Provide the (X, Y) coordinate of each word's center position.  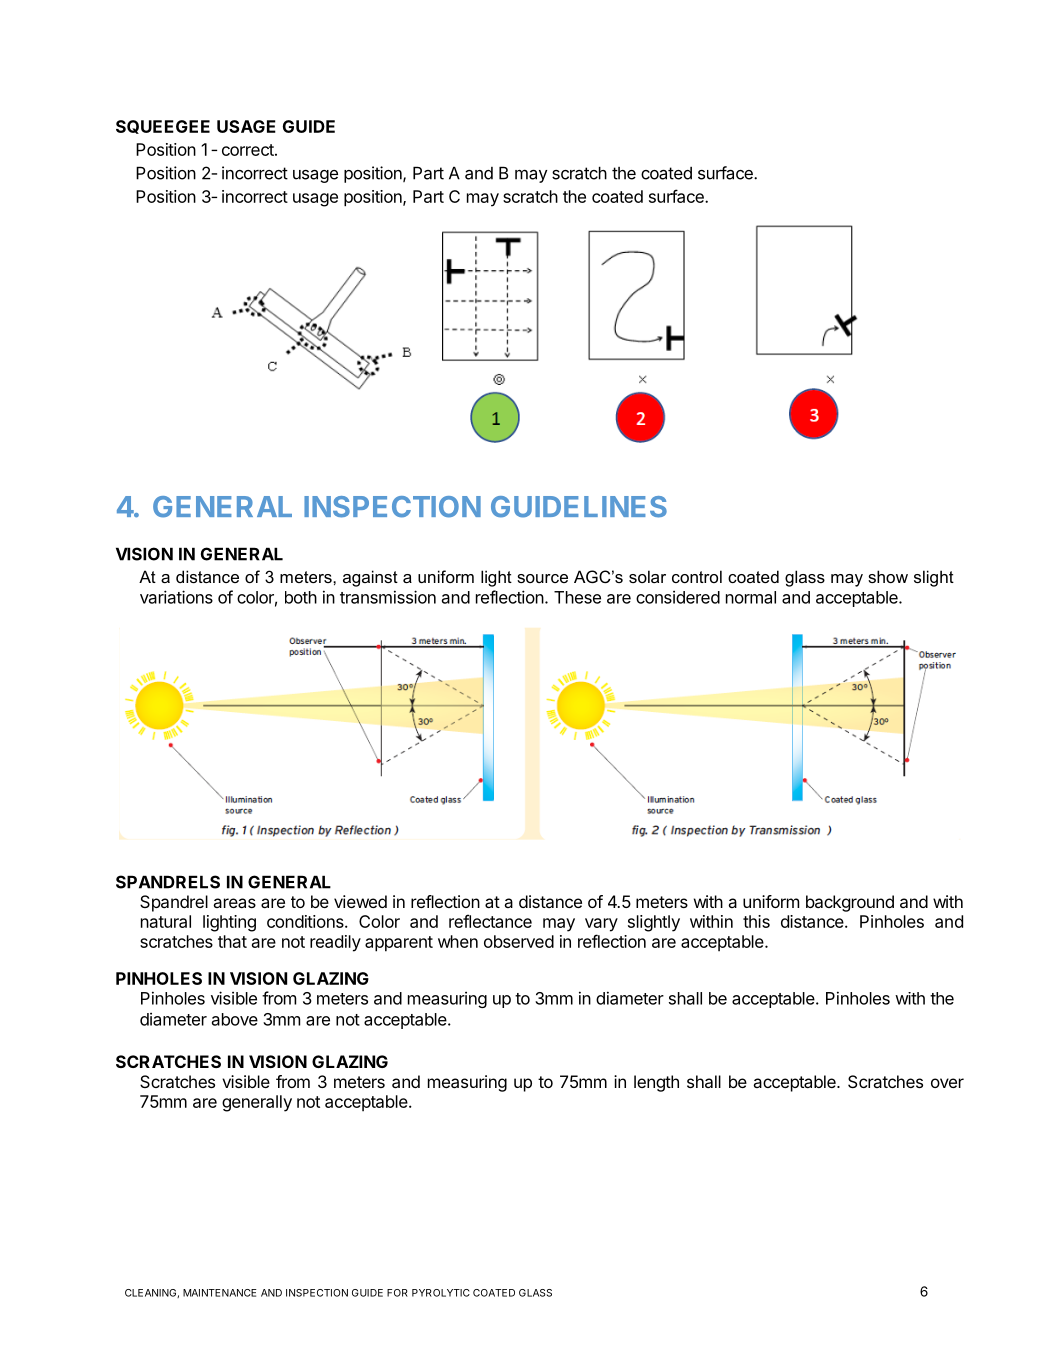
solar (647, 576)
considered (678, 597)
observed (519, 941)
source (542, 578)
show (888, 576)
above (235, 1019)
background (850, 903)
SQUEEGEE (163, 127)
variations (176, 597)
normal (751, 597)
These (577, 597)
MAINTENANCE (220, 1293)
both (301, 597)
